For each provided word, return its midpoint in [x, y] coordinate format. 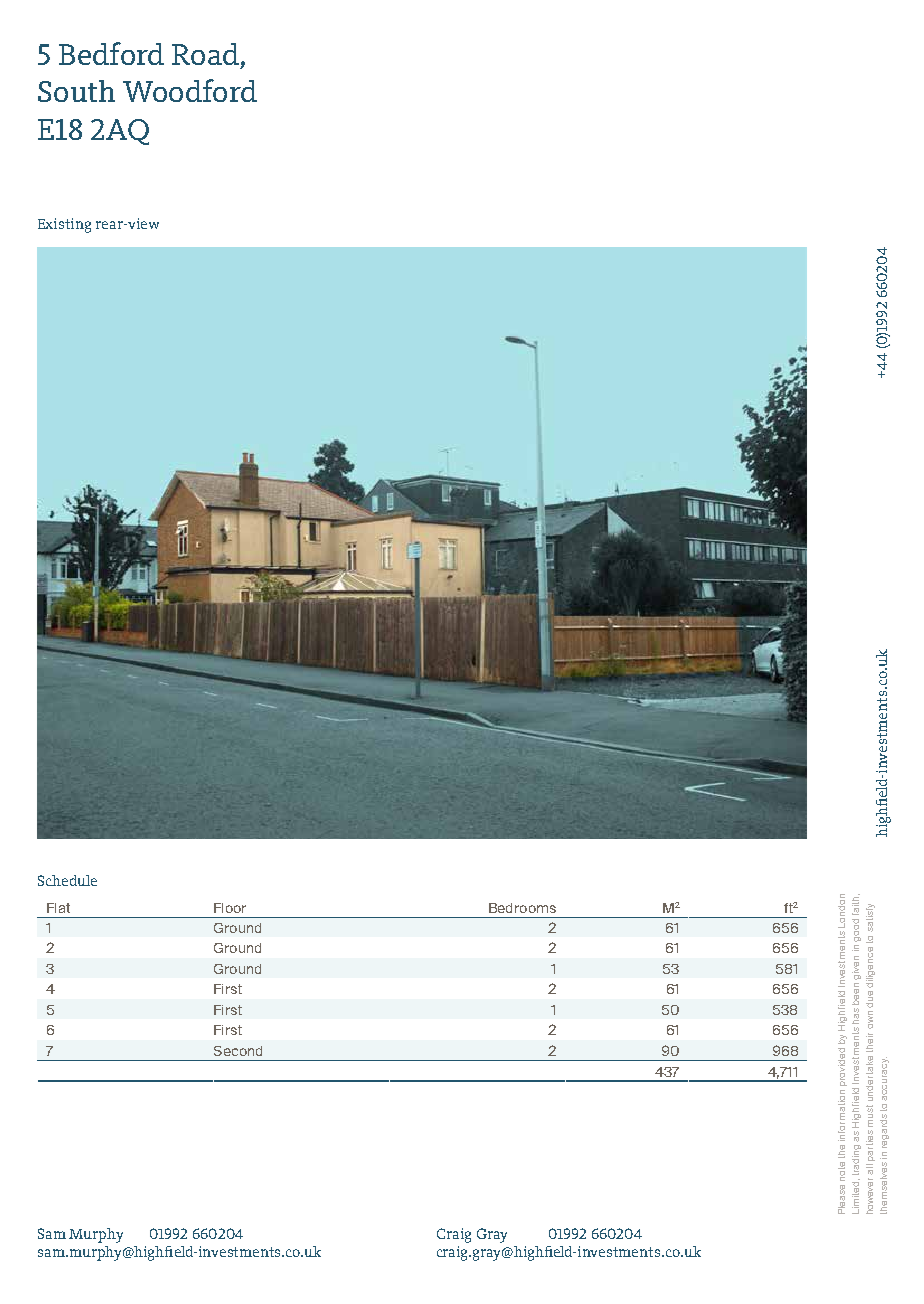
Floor [230, 908]
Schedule [67, 880]
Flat [58, 908]
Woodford [190, 90]
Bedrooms [522, 908]
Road [205, 54]
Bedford [111, 53]
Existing [64, 225]
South [76, 91]
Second [238, 1051]
